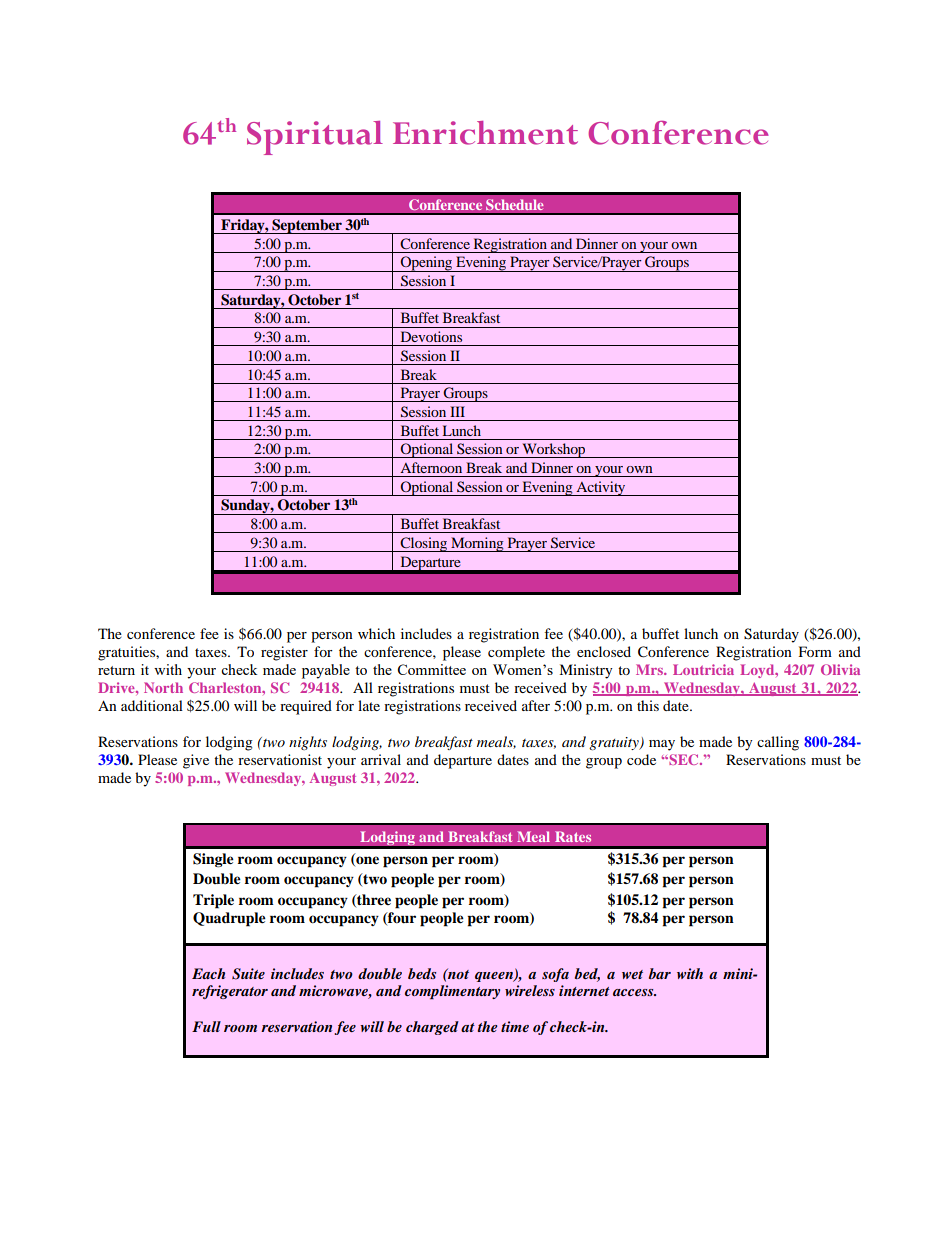 Image resolution: width=952 pixels, height=1233 pixels. Describe the element at coordinates (452, 992) in the document. I see `complimentary` at that location.
